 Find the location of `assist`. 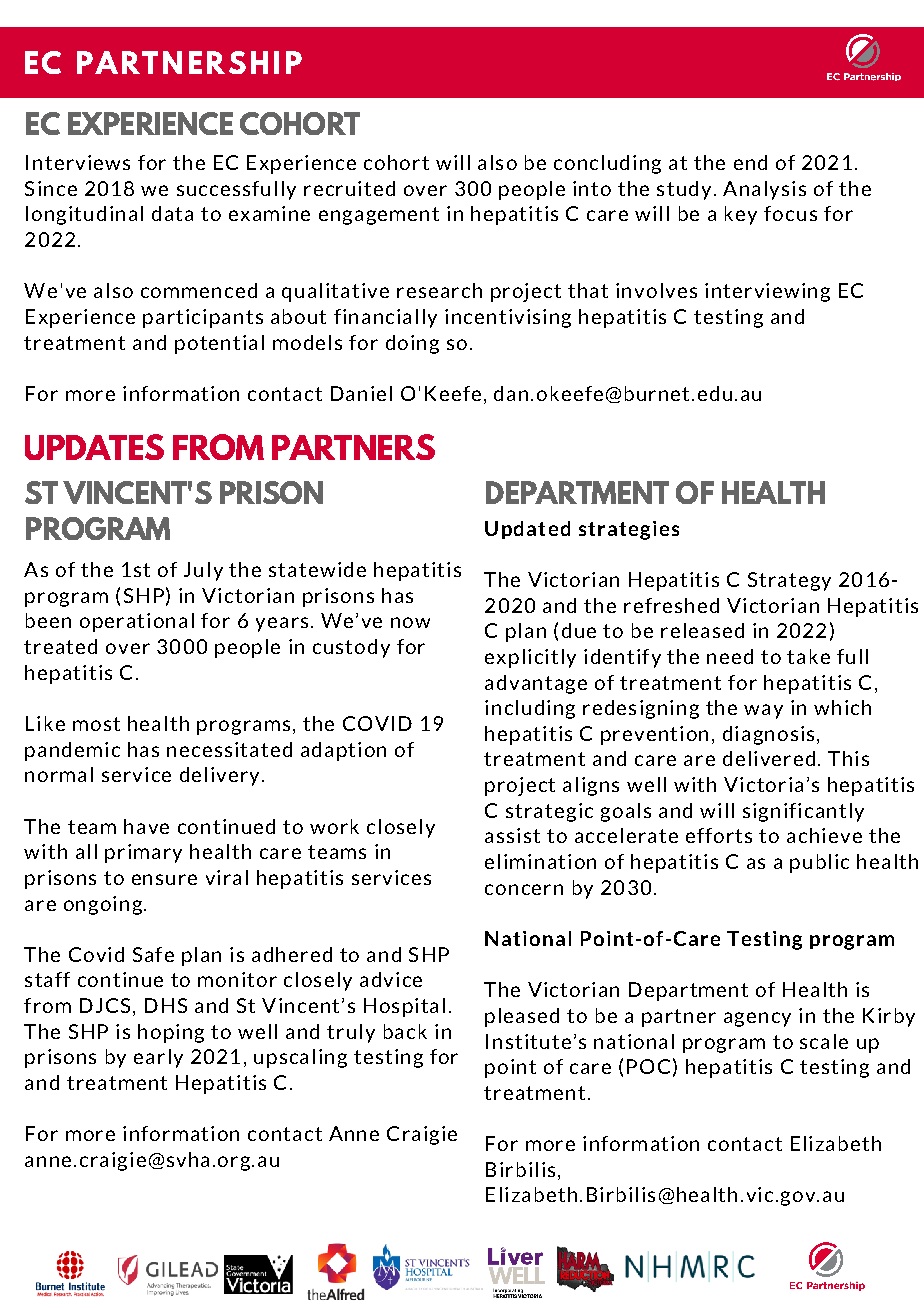

assist is located at coordinates (512, 835).
